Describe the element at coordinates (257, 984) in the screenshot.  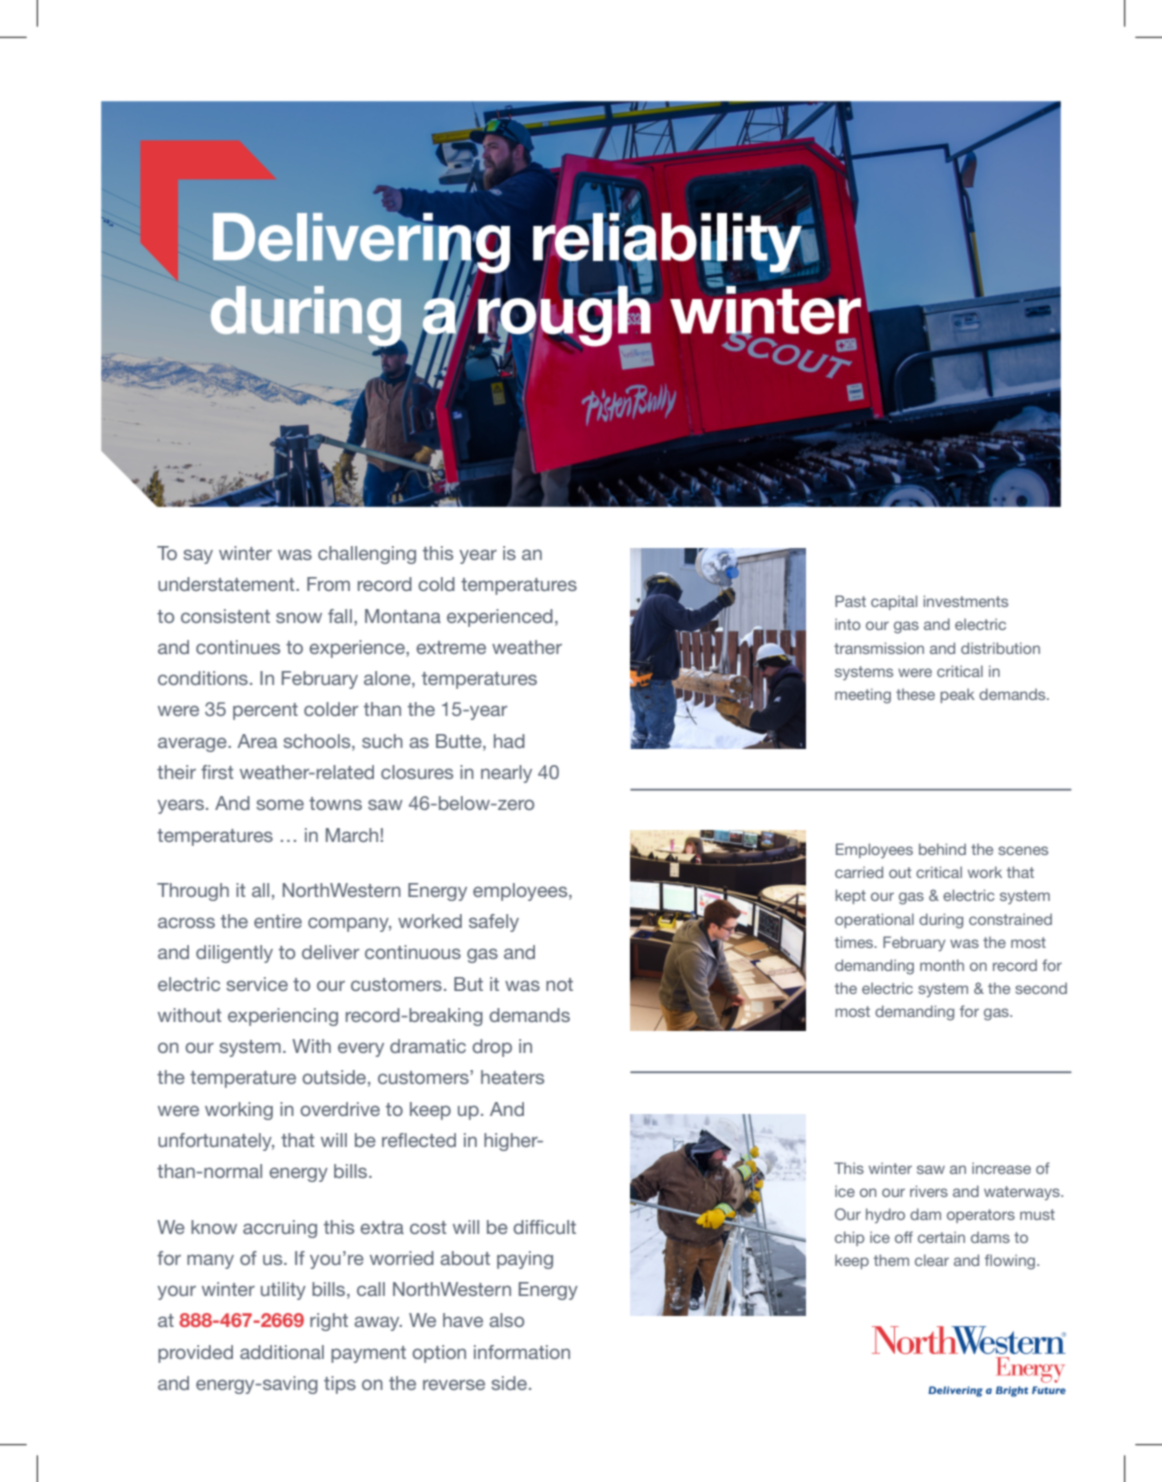
I see `service` at that location.
